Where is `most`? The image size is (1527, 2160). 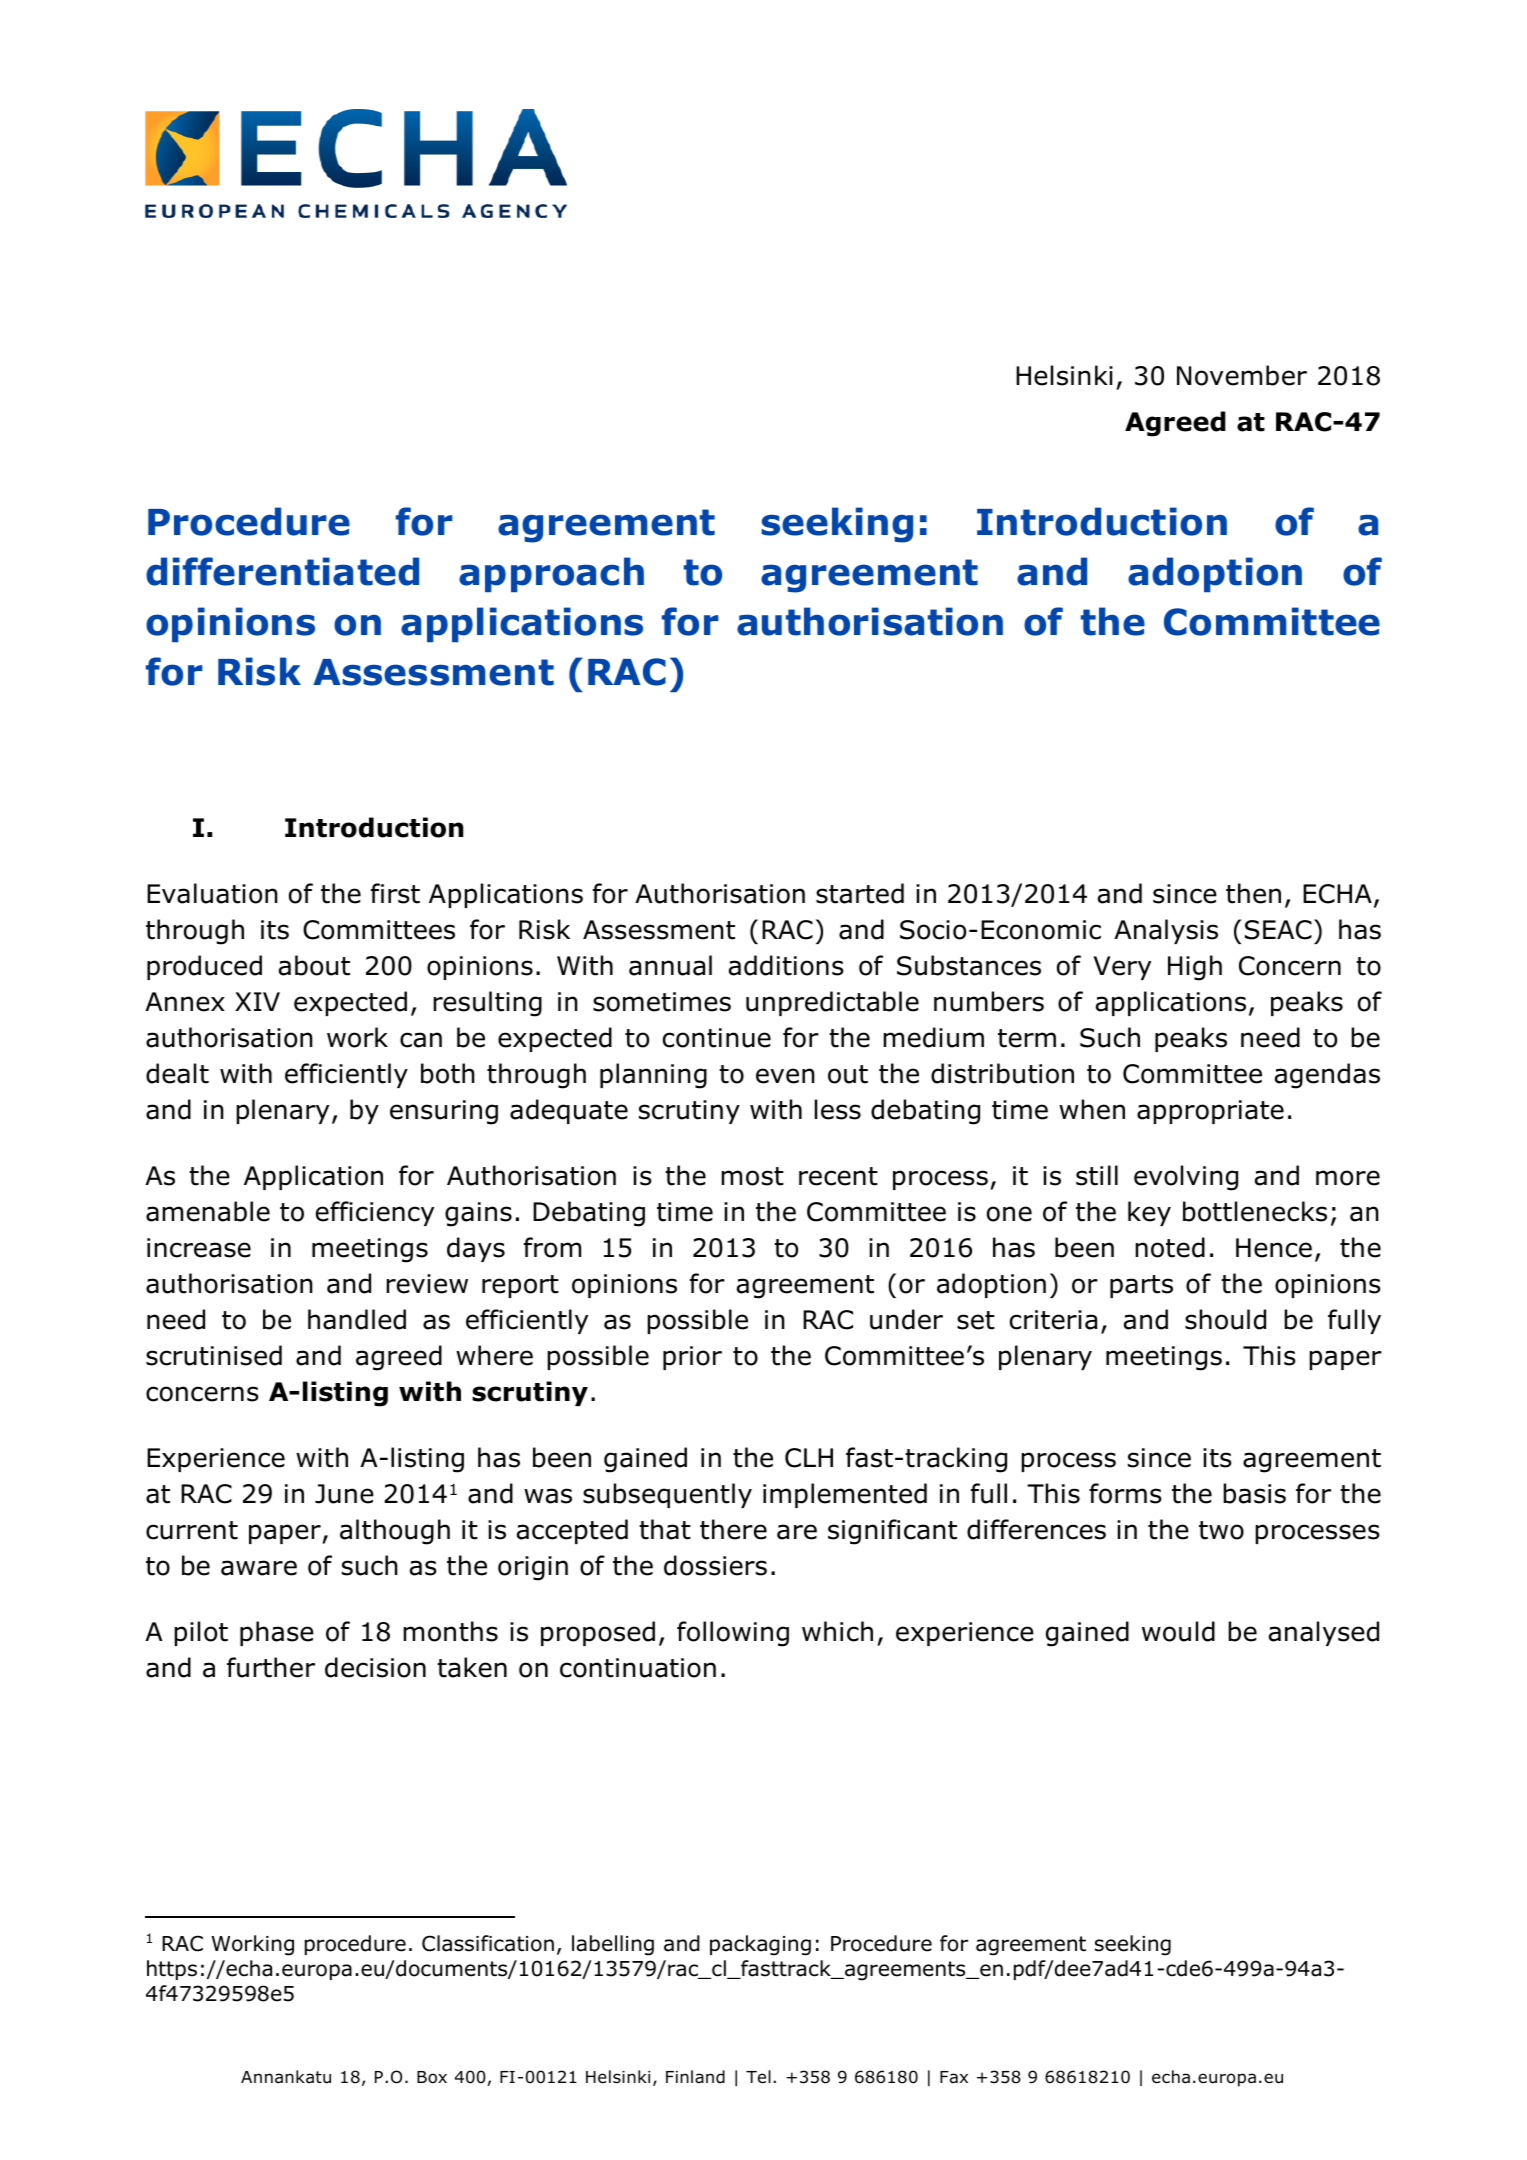
most is located at coordinates (752, 1176).
